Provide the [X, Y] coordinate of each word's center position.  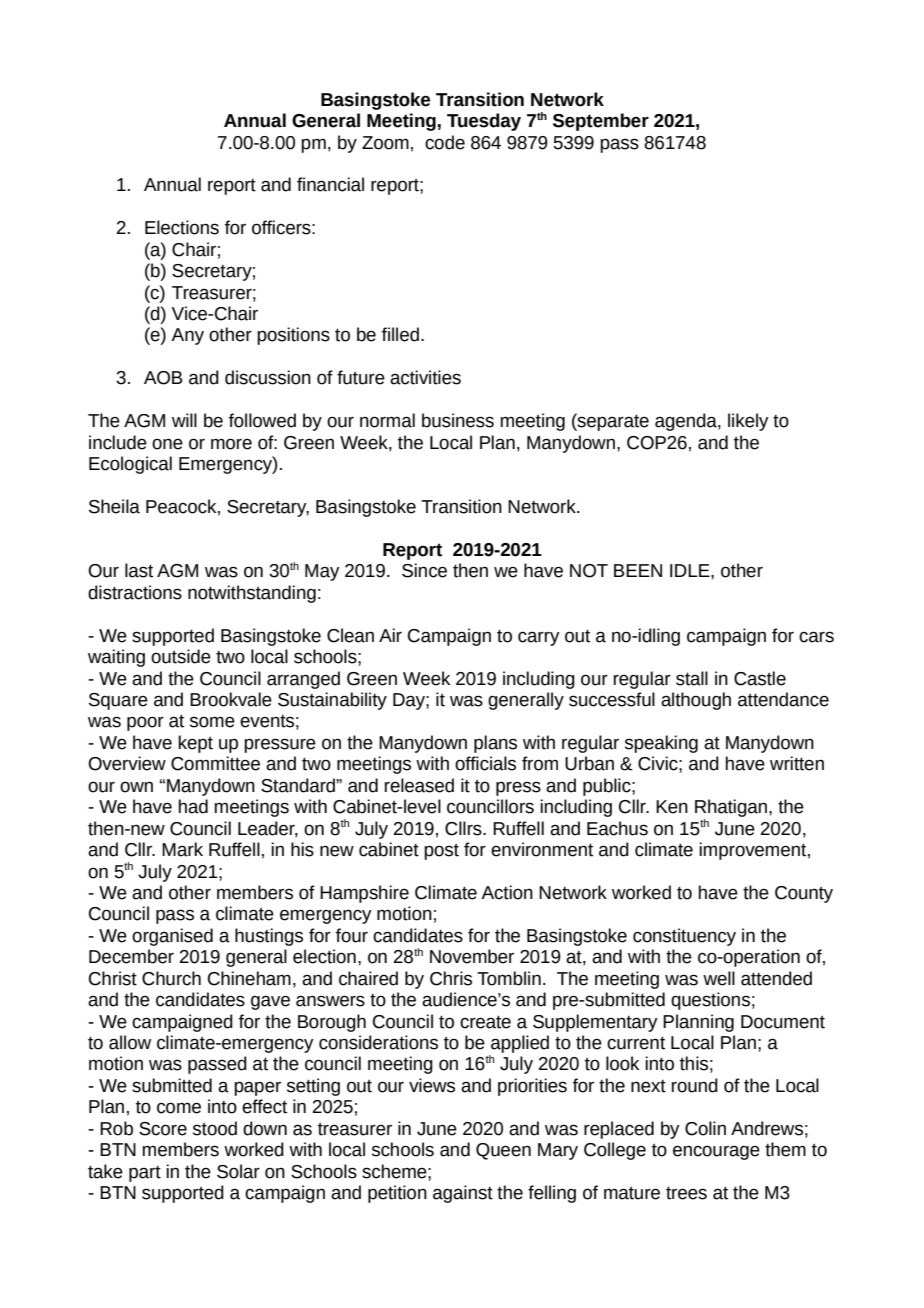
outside [181, 656]
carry [539, 638]
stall [692, 678]
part [145, 1174]
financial [330, 184]
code [445, 142]
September [601, 122]
